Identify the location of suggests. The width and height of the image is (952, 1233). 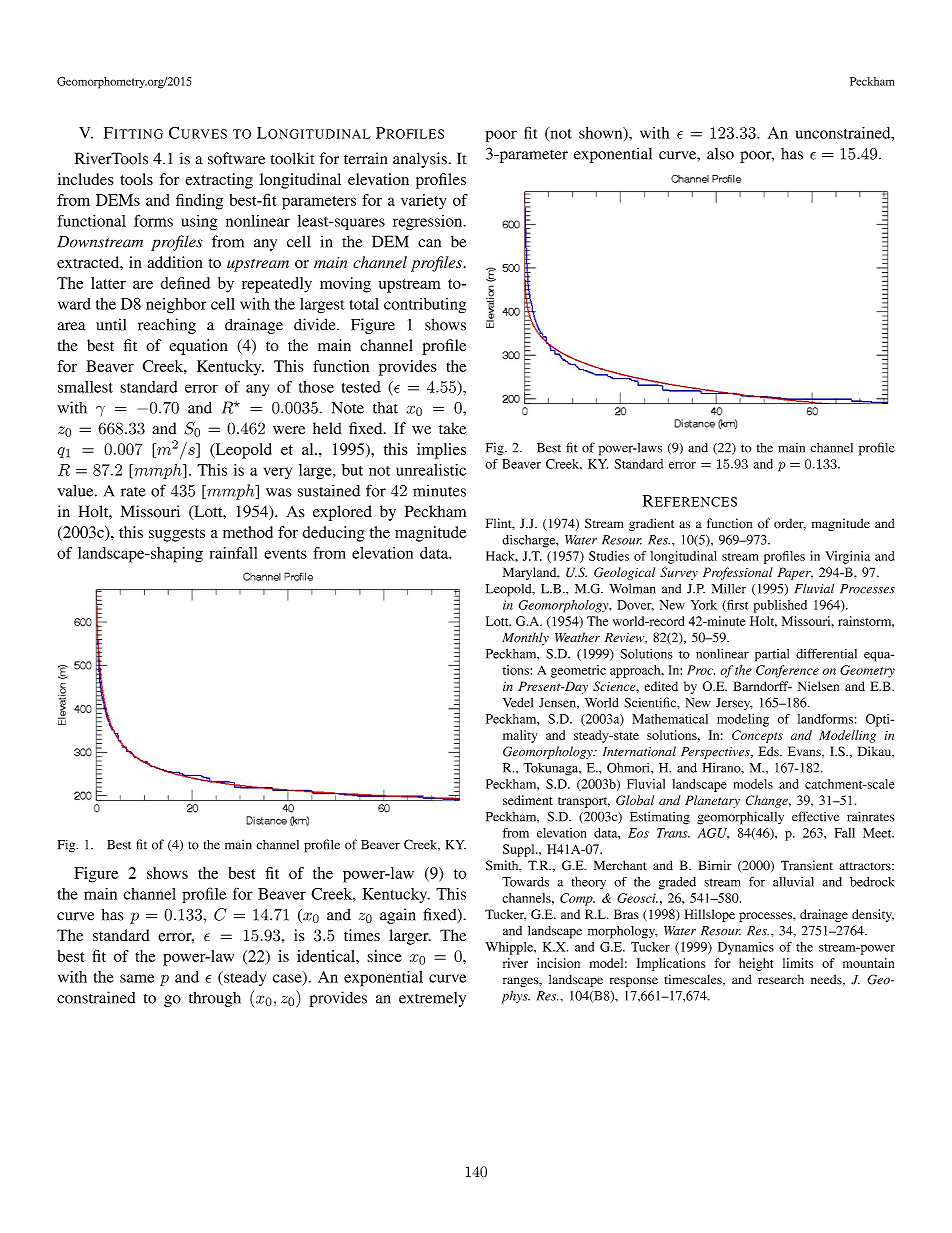
(177, 535).
